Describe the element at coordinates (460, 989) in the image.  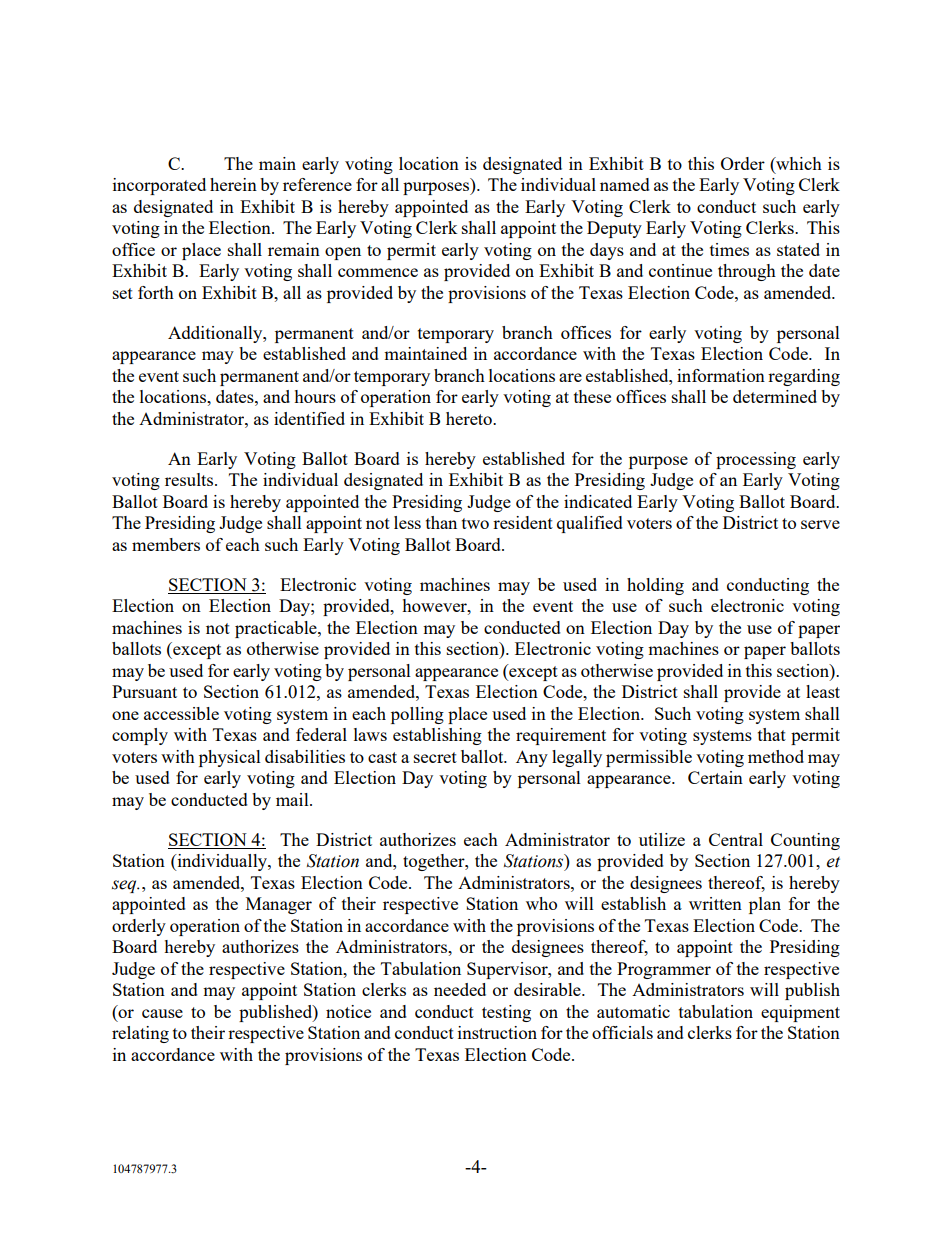
I see `needed` at that location.
